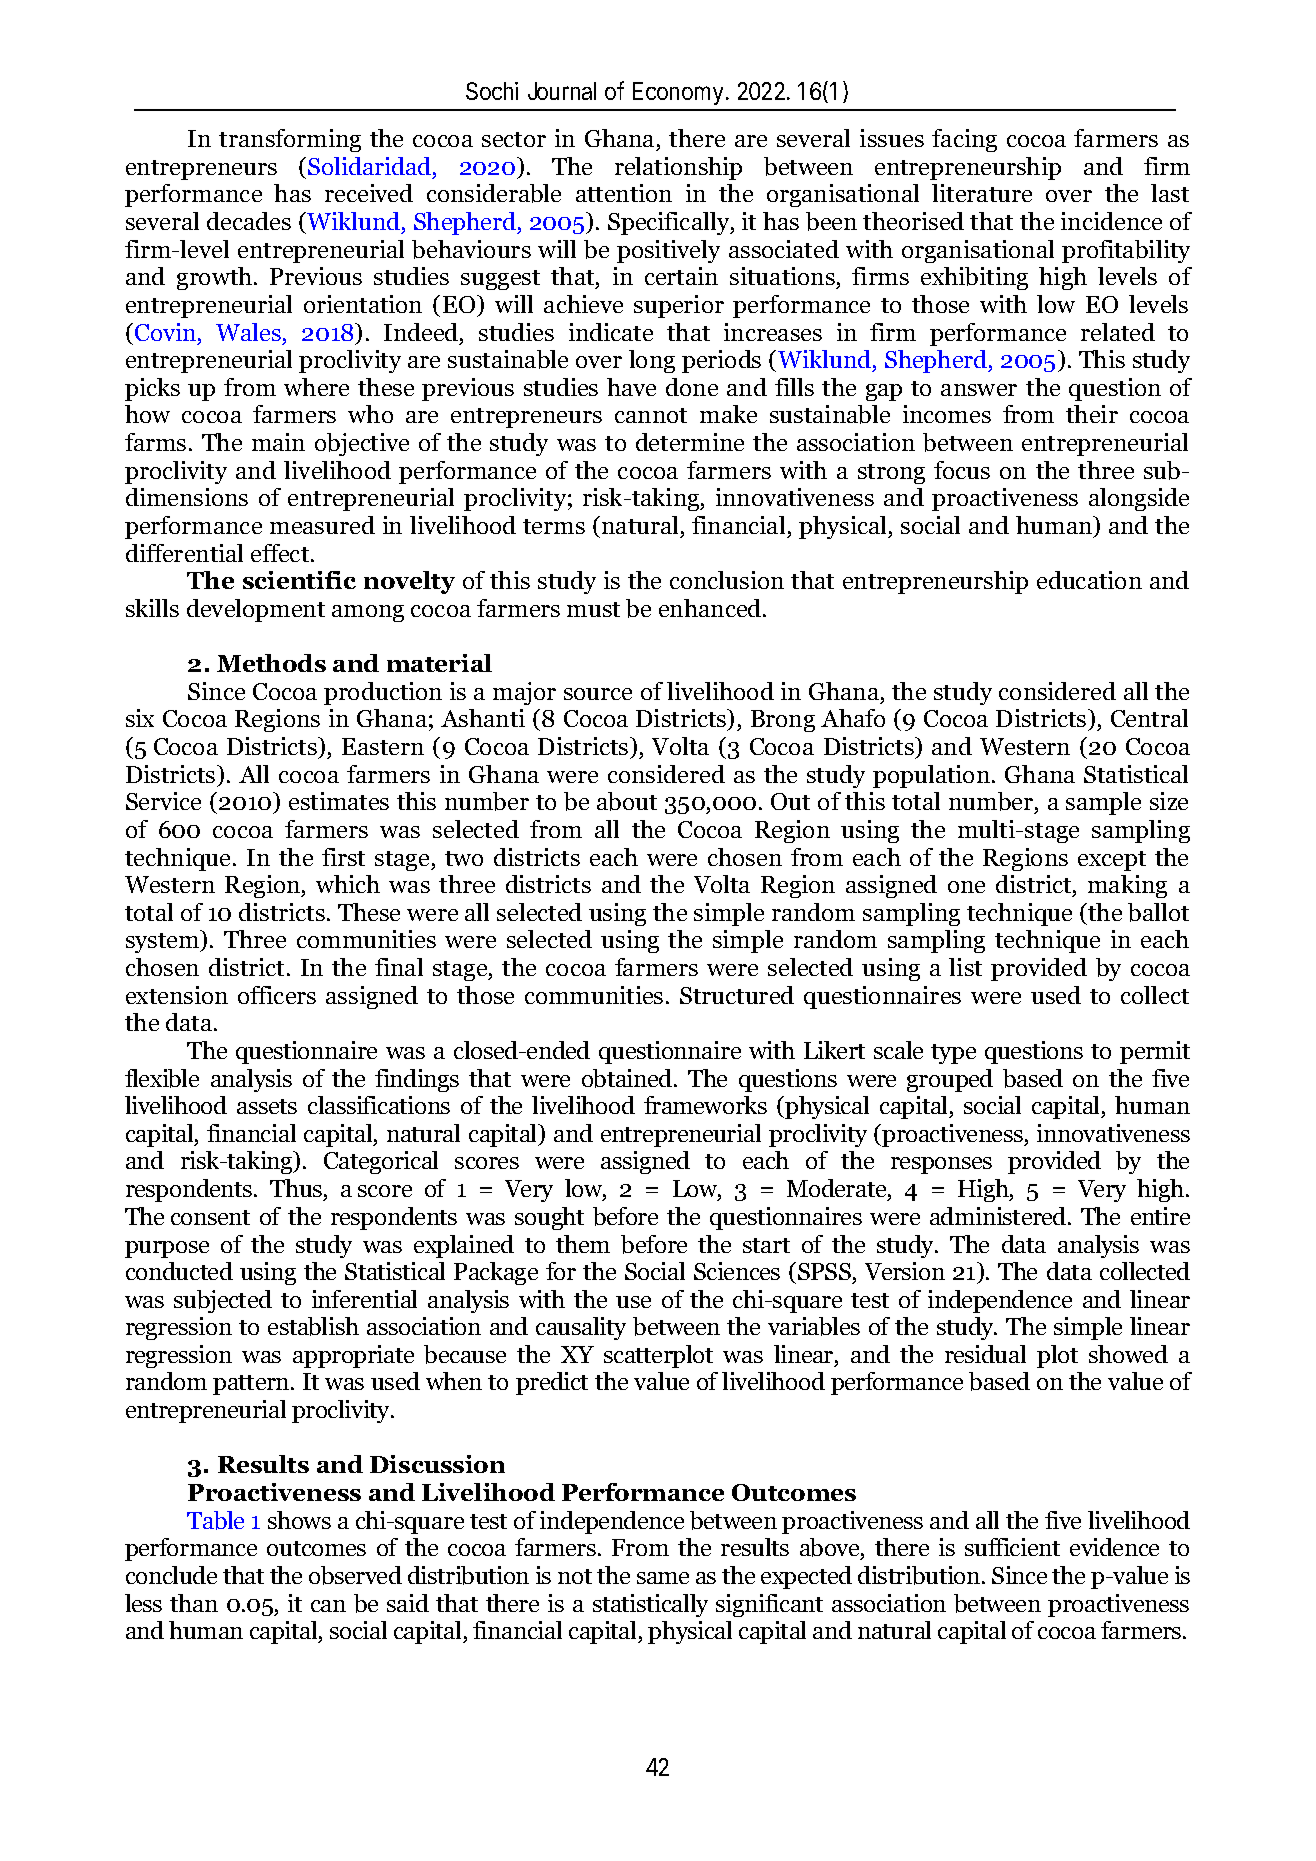  I want to click on determine, so click(690, 442).
